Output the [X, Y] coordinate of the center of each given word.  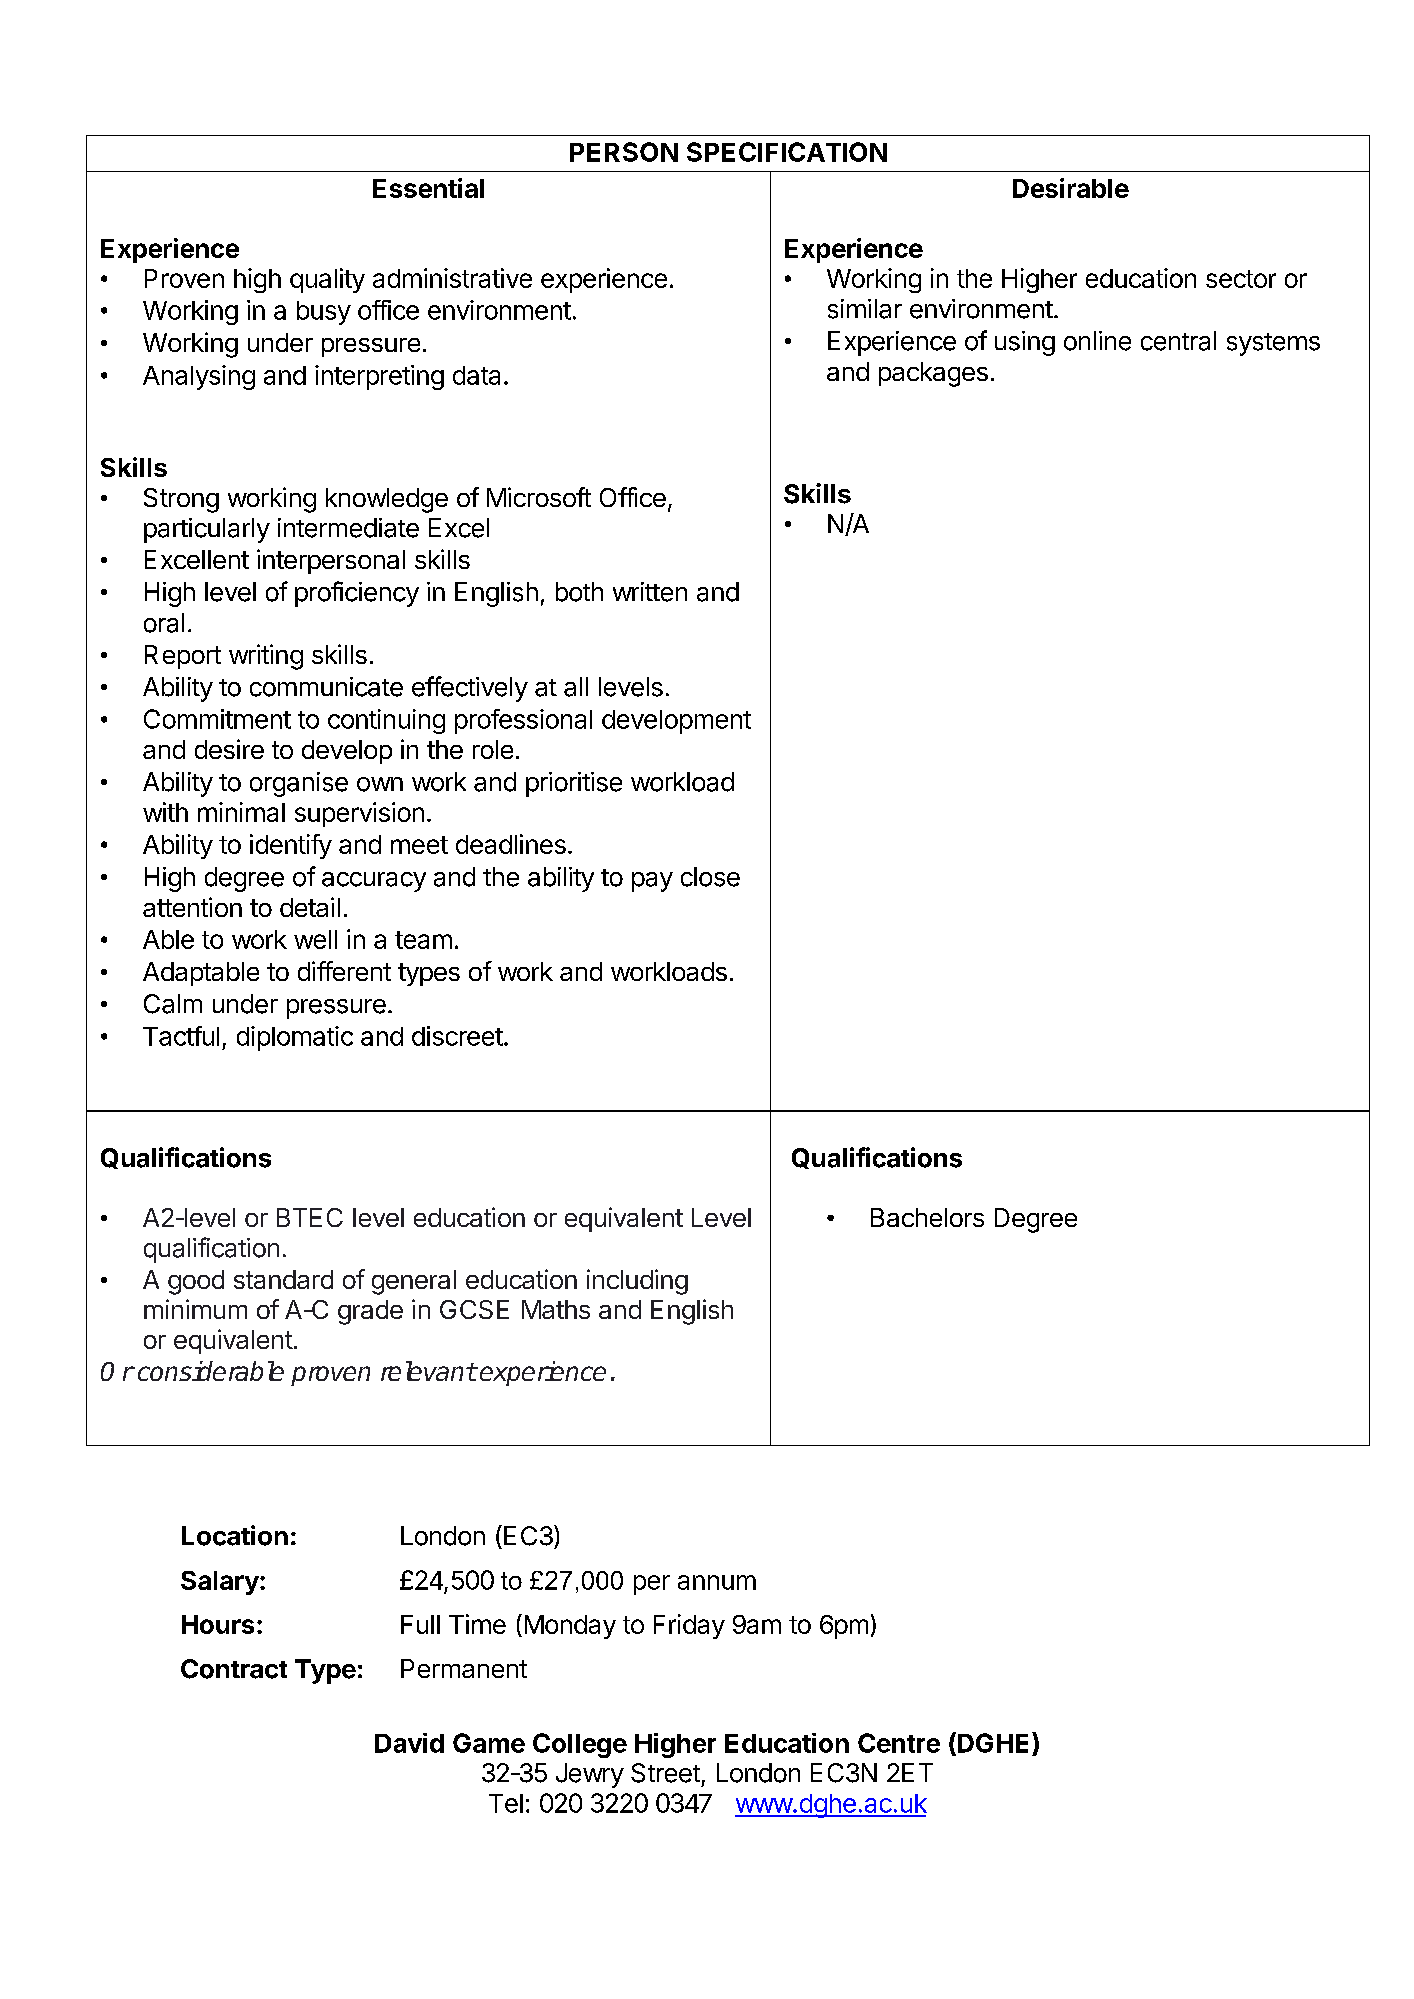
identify [291, 846]
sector [1241, 279]
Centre [899, 1743]
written [650, 592]
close [710, 877]
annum [717, 1582]
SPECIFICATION [787, 152]
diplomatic [295, 1038]
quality [327, 280]
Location [235, 1535]
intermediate [348, 528]
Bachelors [927, 1217]
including [637, 1282]
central [1178, 341]
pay [652, 882]
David [409, 1743]
